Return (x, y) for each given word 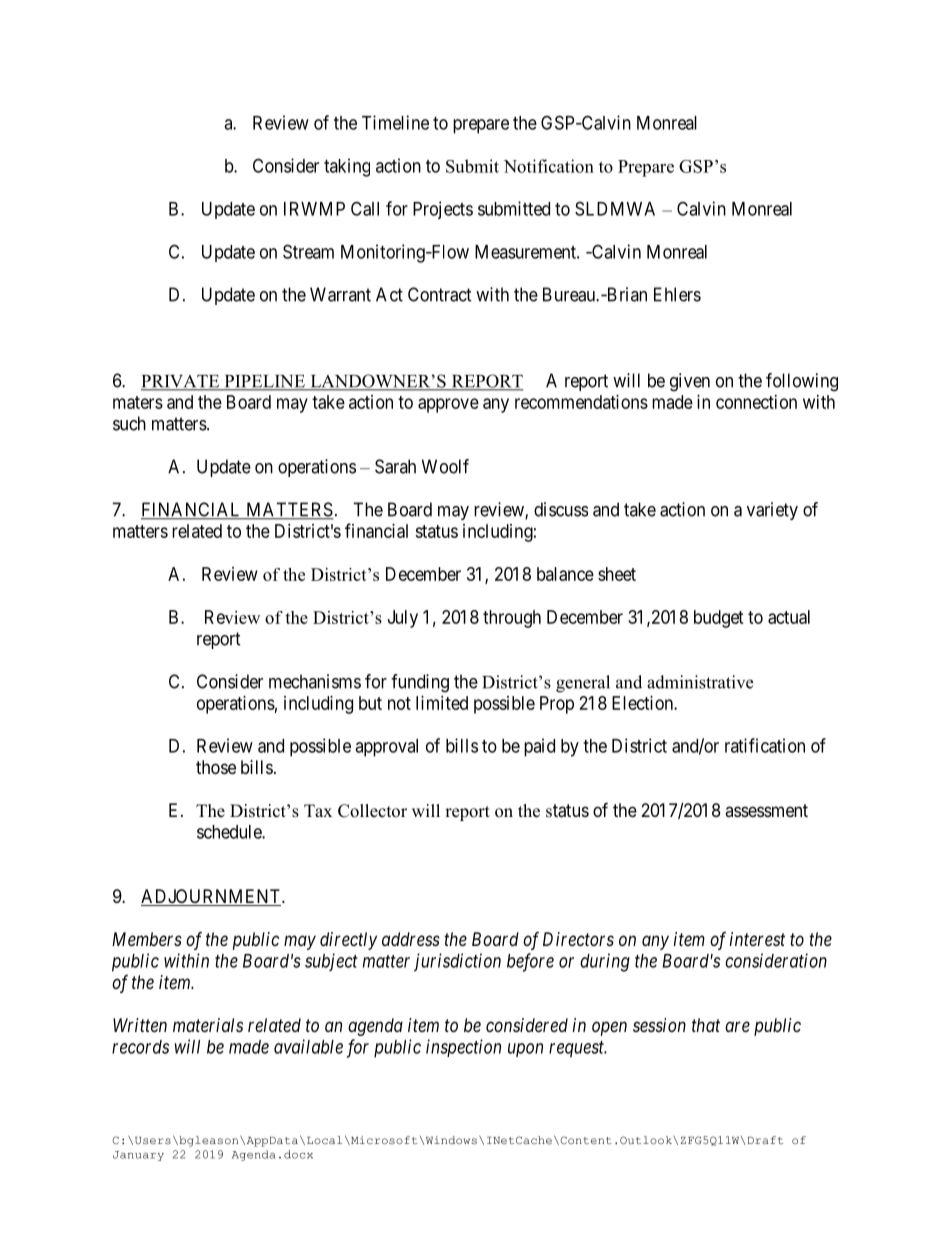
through (512, 619)
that (706, 1025)
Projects (443, 210)
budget (719, 619)
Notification (549, 166)
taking (347, 167)
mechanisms (315, 681)
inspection (463, 1048)
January (138, 1156)
